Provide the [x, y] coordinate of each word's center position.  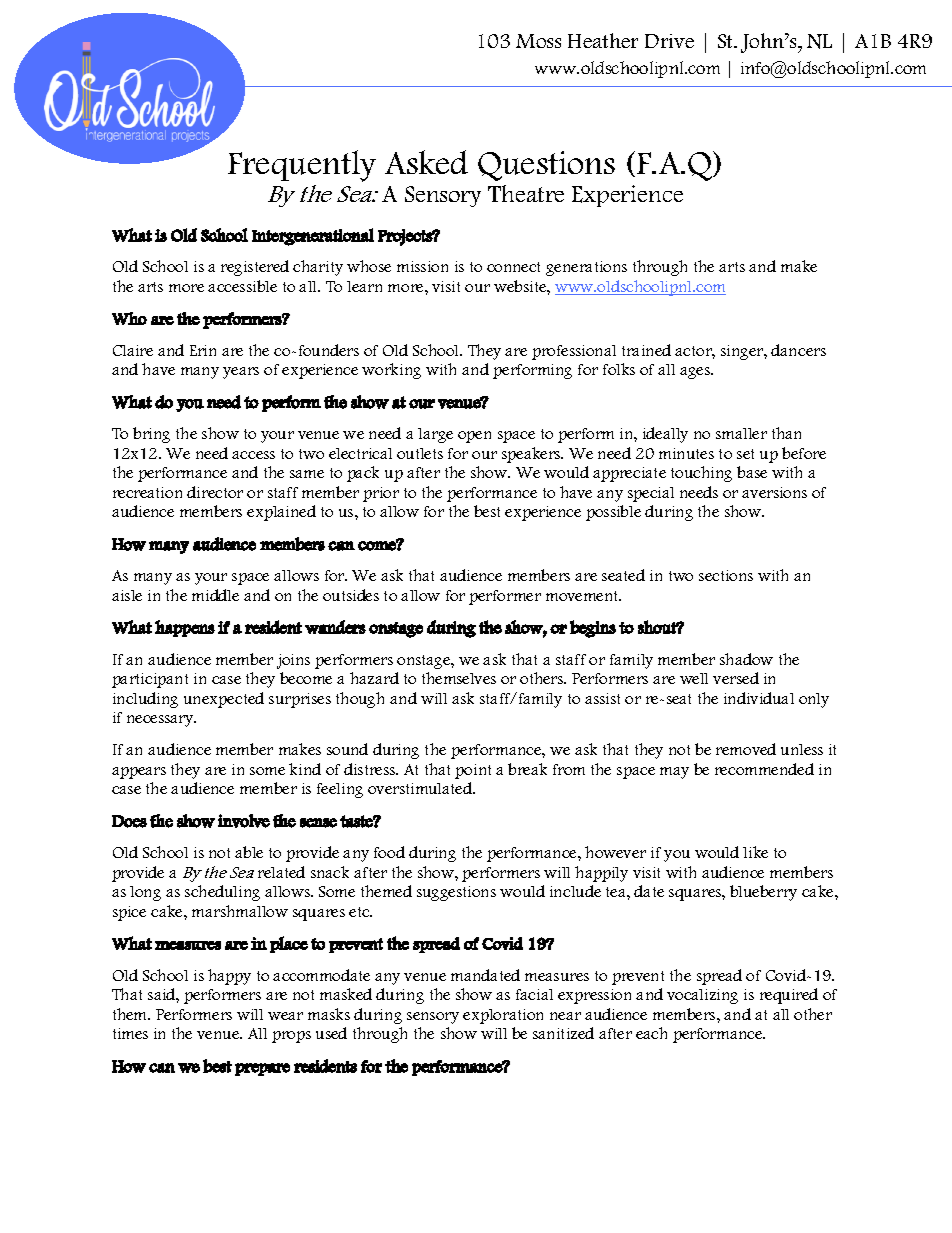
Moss [538, 41]
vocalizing [702, 996]
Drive [669, 41]
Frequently [302, 166]
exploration [503, 1016]
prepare [262, 1069]
